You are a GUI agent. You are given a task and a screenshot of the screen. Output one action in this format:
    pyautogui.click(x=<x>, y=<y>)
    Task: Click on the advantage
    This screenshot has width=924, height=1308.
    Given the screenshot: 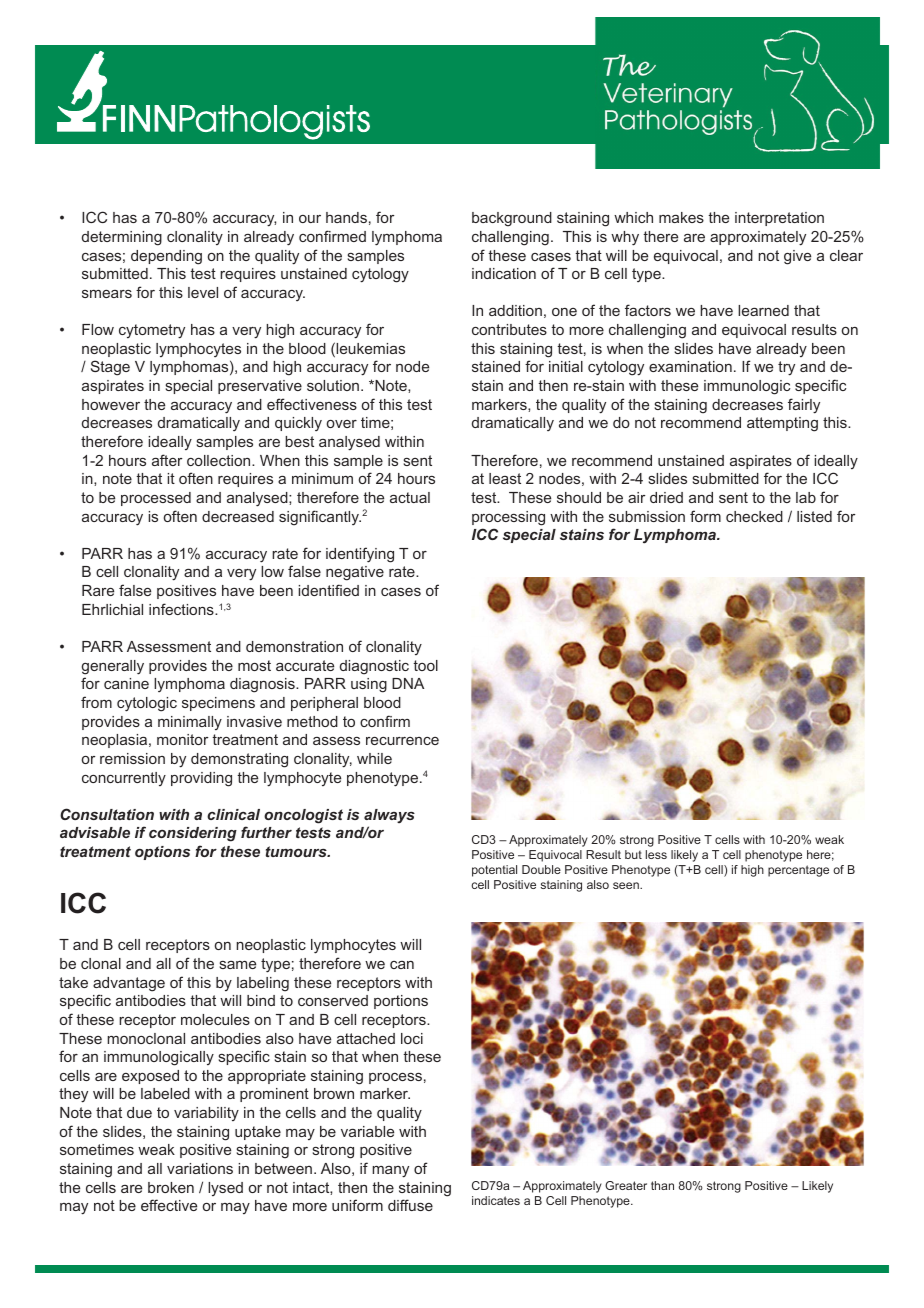 What is the action you would take?
    pyautogui.click(x=129, y=984)
